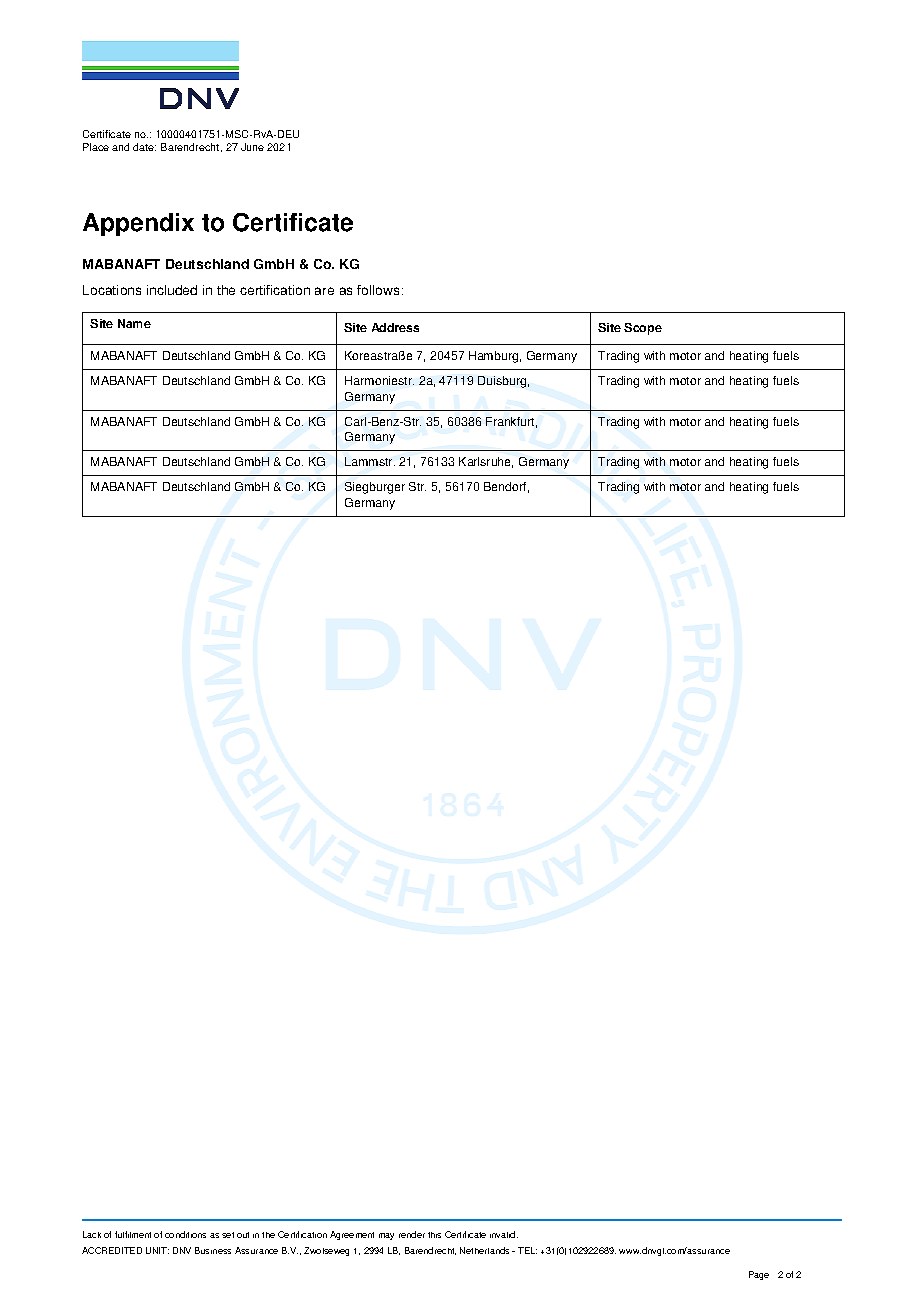 This screenshot has width=924, height=1308. I want to click on conditions, so click(185, 1234).
